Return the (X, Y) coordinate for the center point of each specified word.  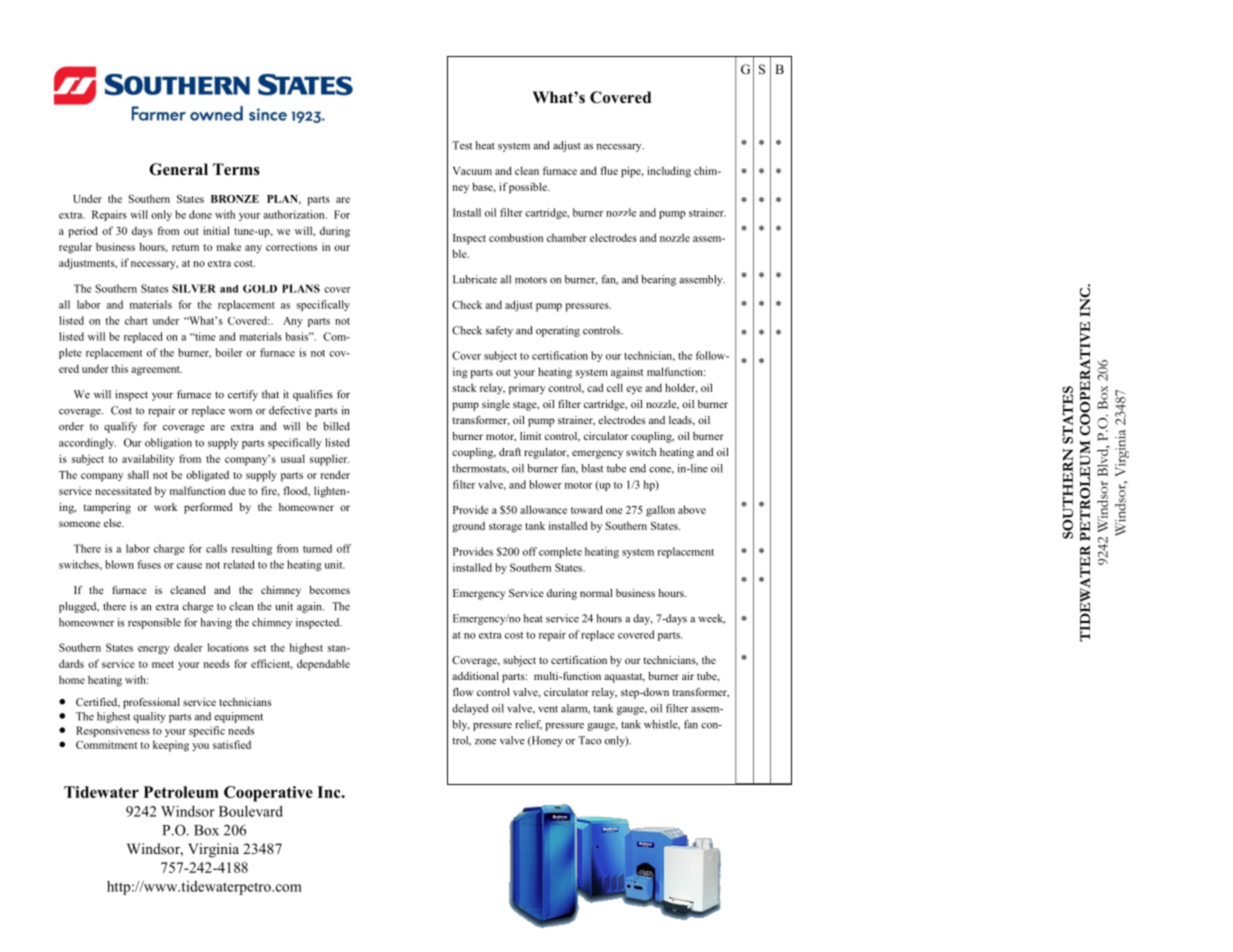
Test (462, 145)
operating (558, 331)
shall (138, 474)
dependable (323, 665)
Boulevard (251, 811)
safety (499, 331)
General (178, 169)
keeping (171, 746)
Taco (589, 740)
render (335, 474)
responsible (154, 623)
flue (609, 170)
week (711, 619)
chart (136, 320)
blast (592, 468)
